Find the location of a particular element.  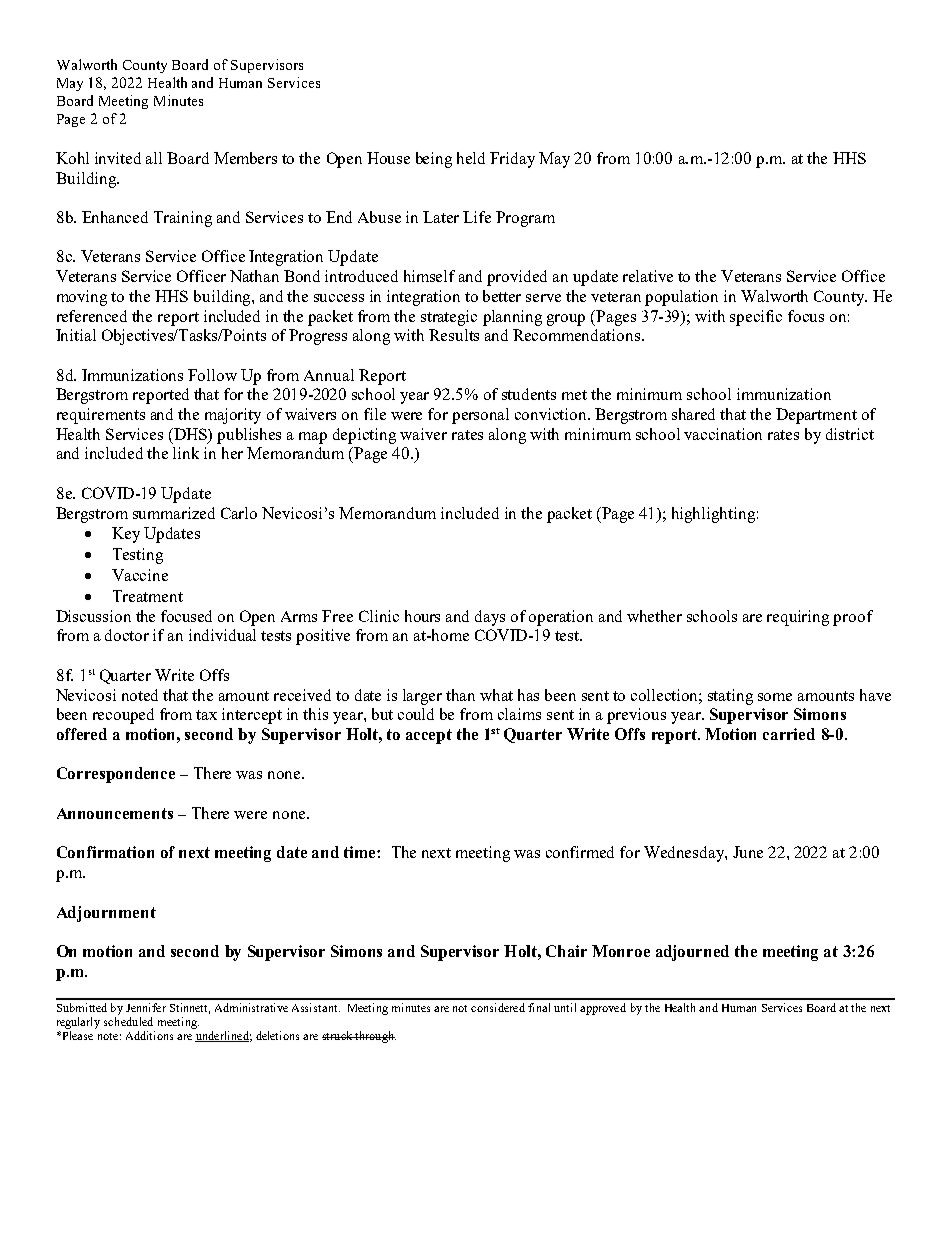

scheduled is located at coordinates (128, 1021).
